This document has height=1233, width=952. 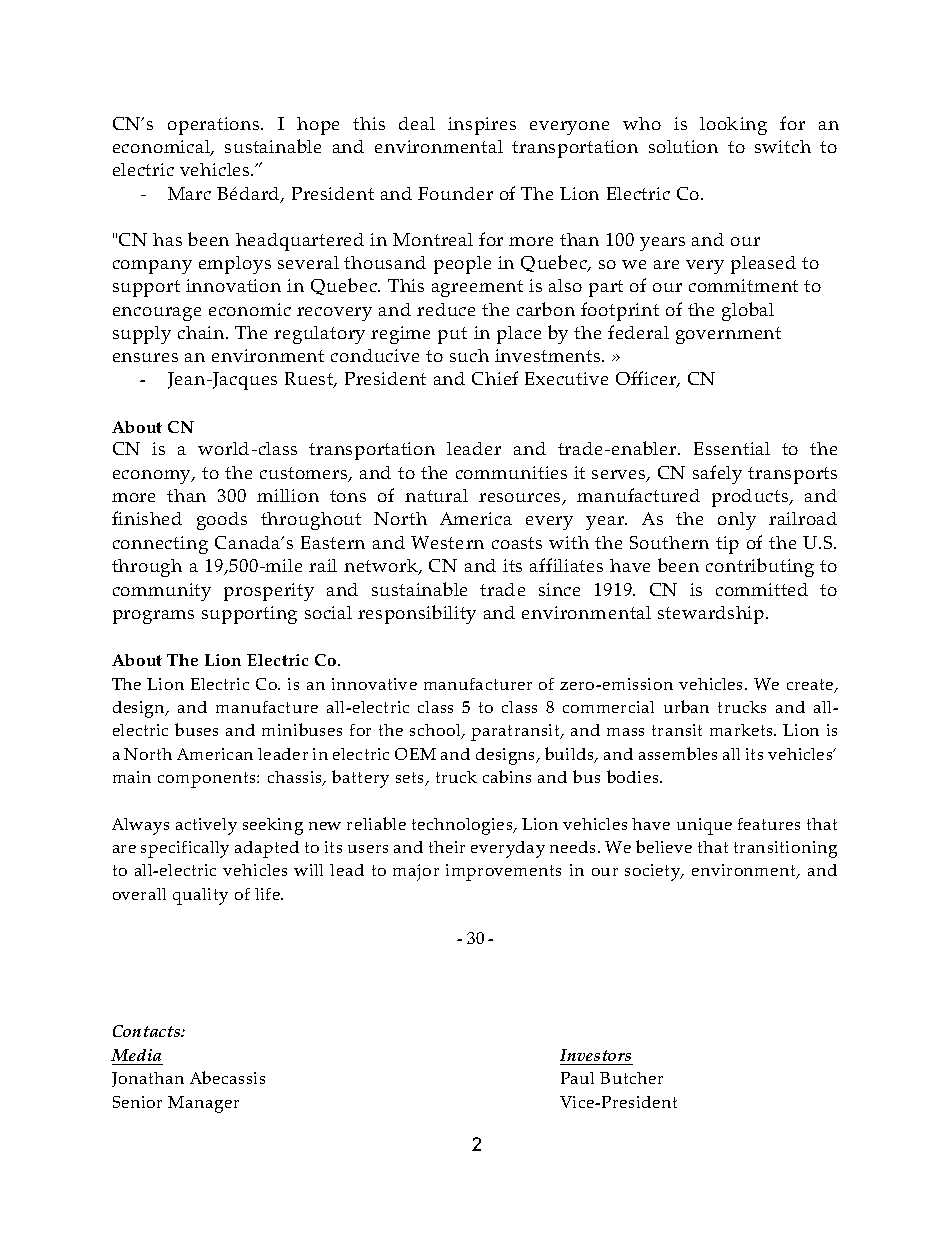 What do you see at coordinates (202, 332) in the document?
I see `chain` at bounding box center [202, 332].
